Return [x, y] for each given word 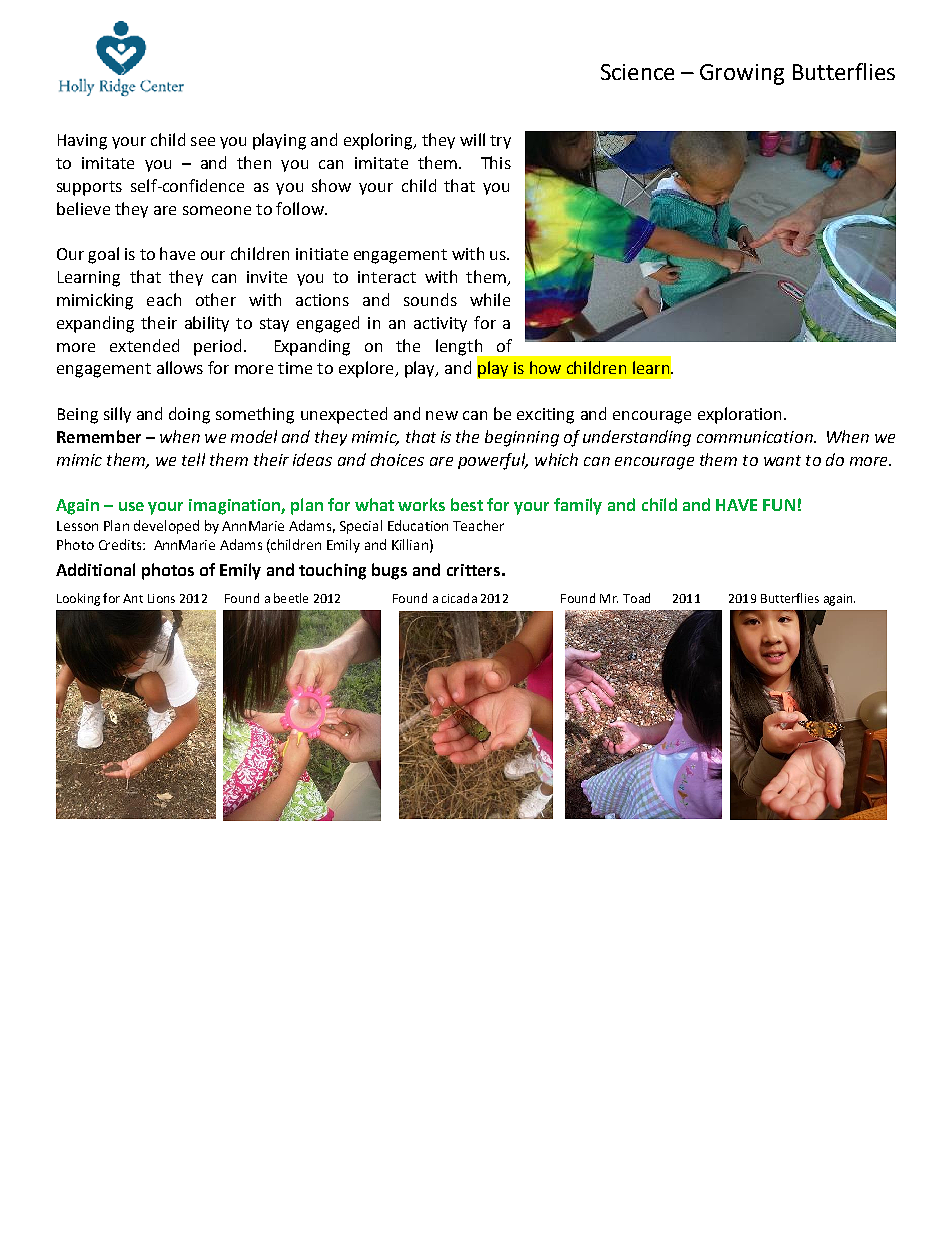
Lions [161, 598]
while [490, 299]
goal [103, 255]
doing [189, 415]
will [472, 139]
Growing [742, 74]
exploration [741, 415]
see [203, 141]
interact [387, 277]
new [442, 415]
